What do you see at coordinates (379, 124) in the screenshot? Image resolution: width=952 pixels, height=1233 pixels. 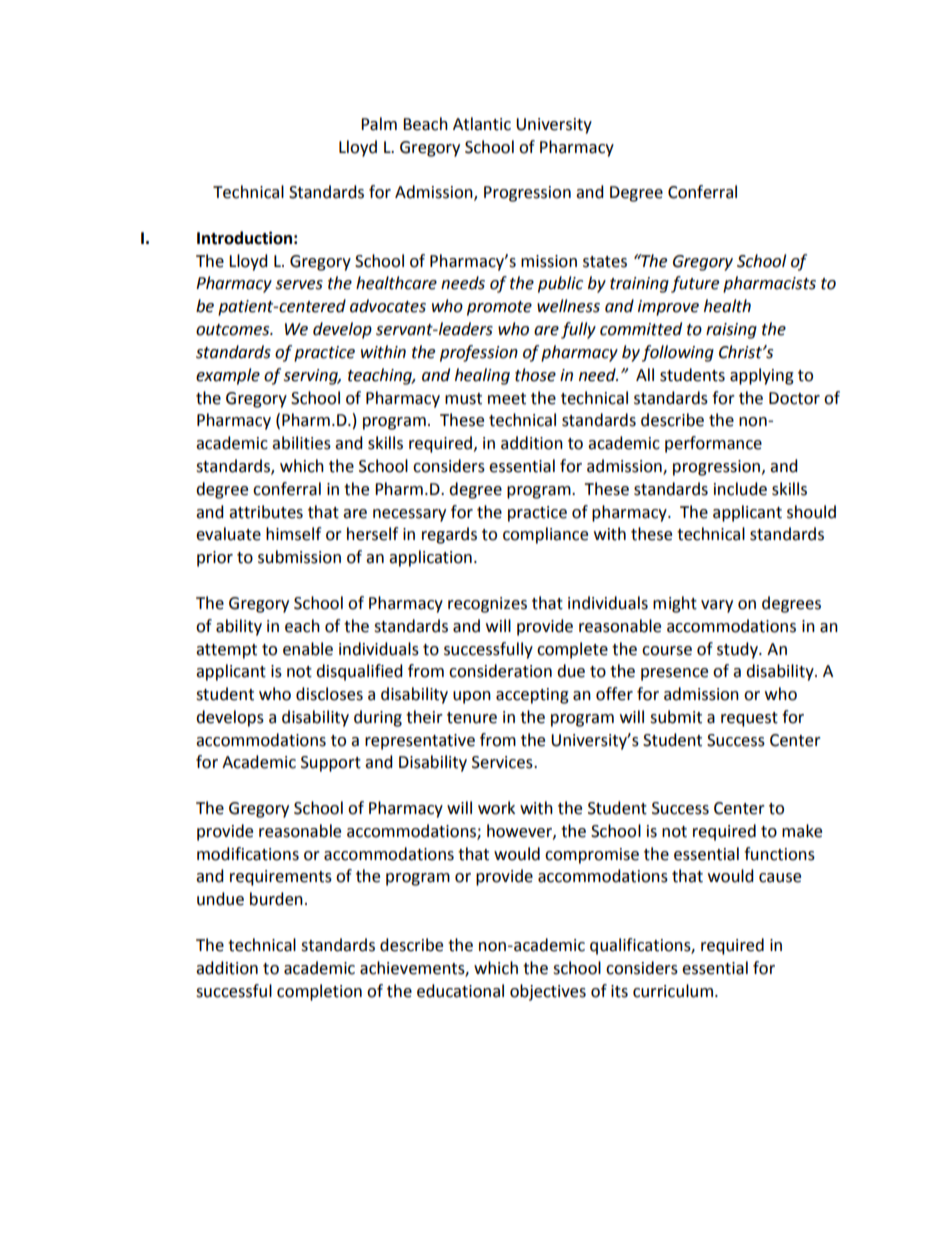 I see `Palm` at bounding box center [379, 124].
